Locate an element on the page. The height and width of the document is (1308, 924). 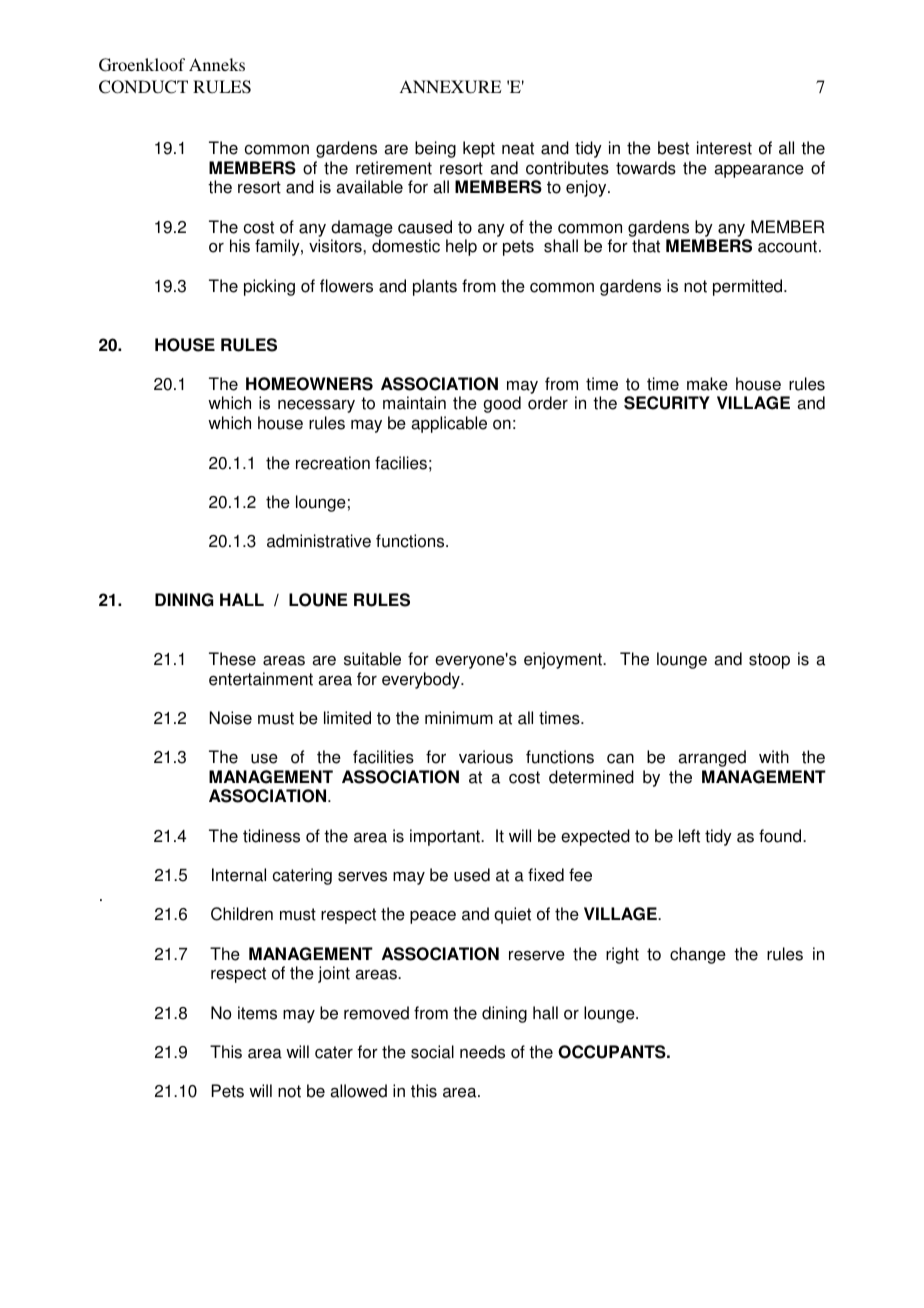
arranged is located at coordinates (712, 758).
